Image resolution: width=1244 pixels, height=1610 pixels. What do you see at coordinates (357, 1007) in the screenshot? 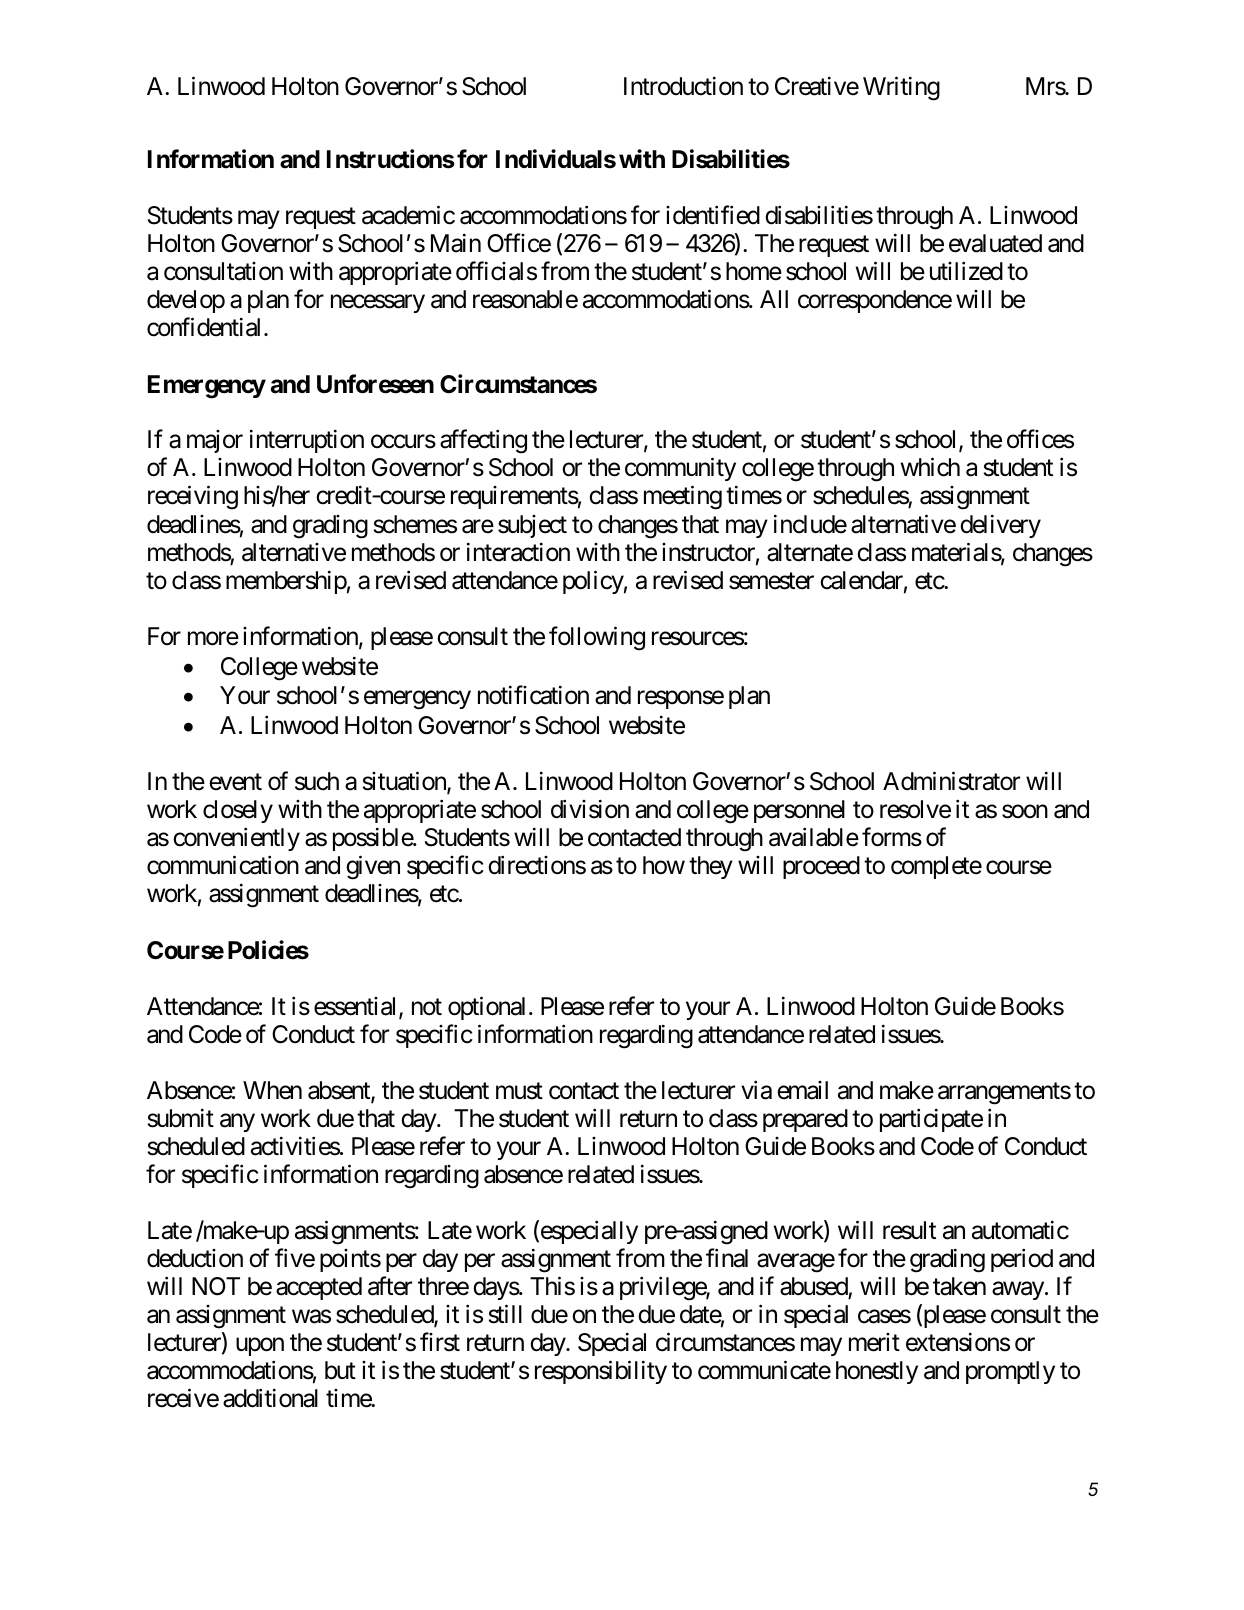
I see `essential` at bounding box center [357, 1007].
